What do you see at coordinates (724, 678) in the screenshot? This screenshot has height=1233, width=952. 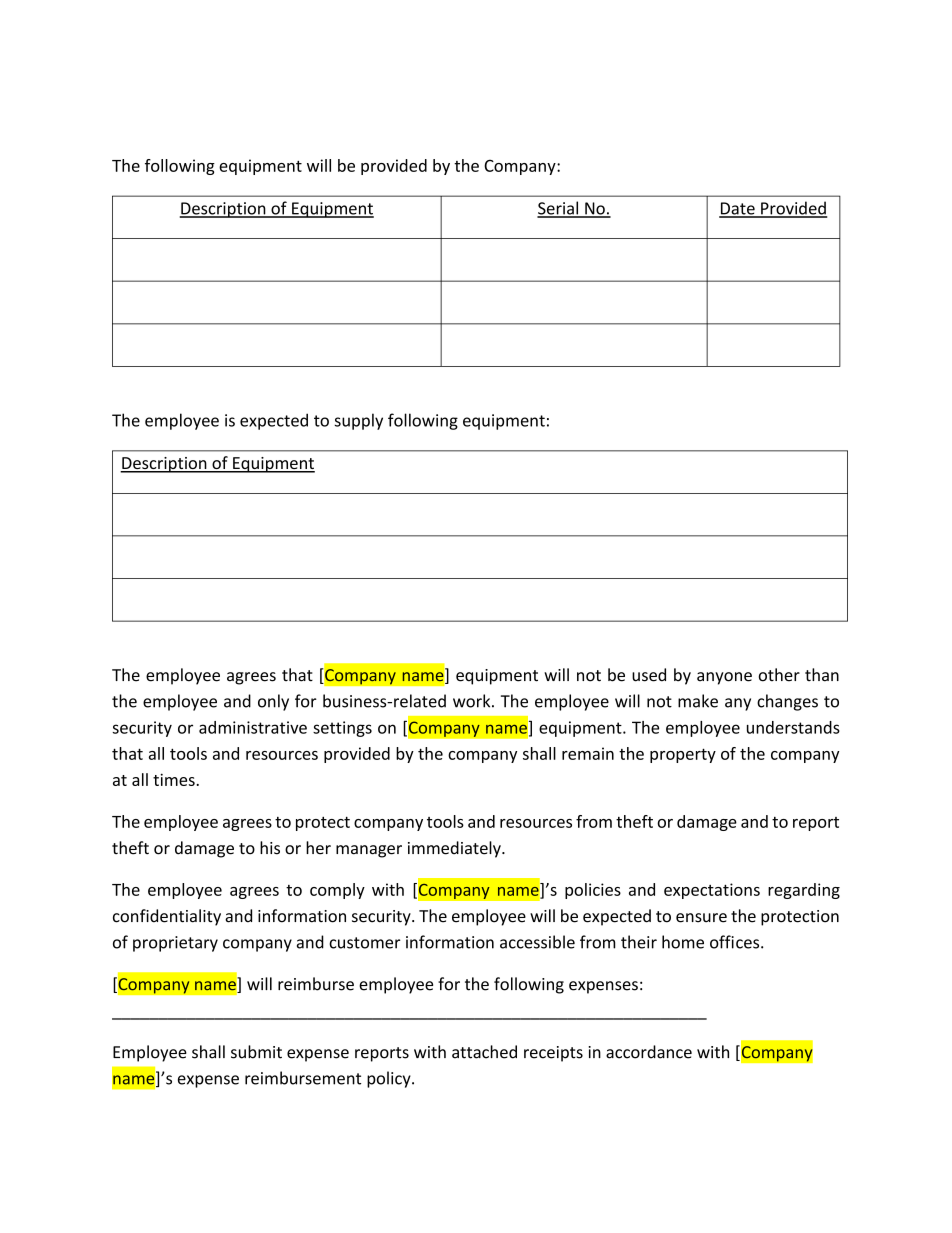 I see `anyone` at bounding box center [724, 678].
